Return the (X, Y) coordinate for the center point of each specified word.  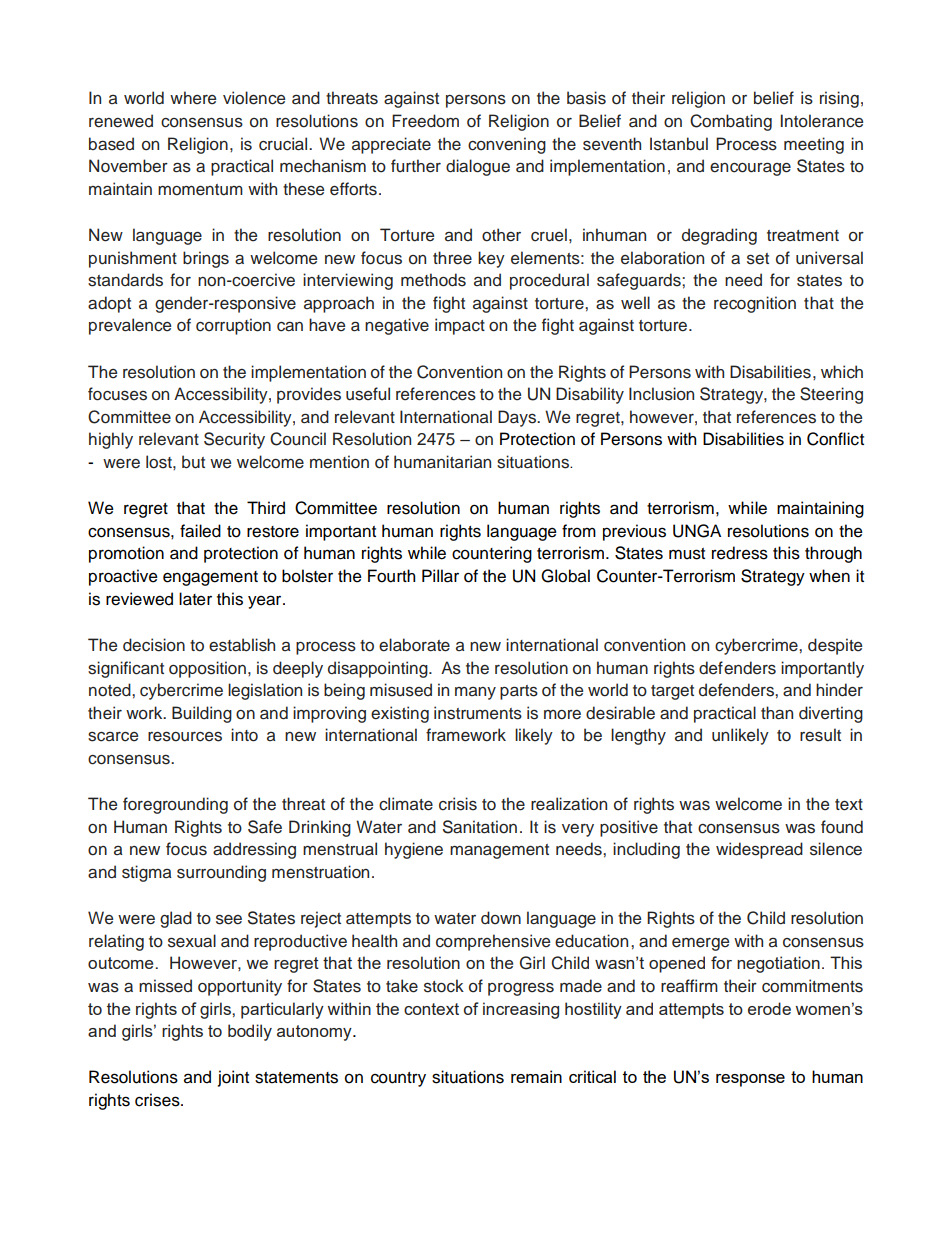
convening (507, 145)
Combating (731, 122)
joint (233, 1078)
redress (740, 553)
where (193, 97)
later (195, 599)
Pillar (440, 576)
